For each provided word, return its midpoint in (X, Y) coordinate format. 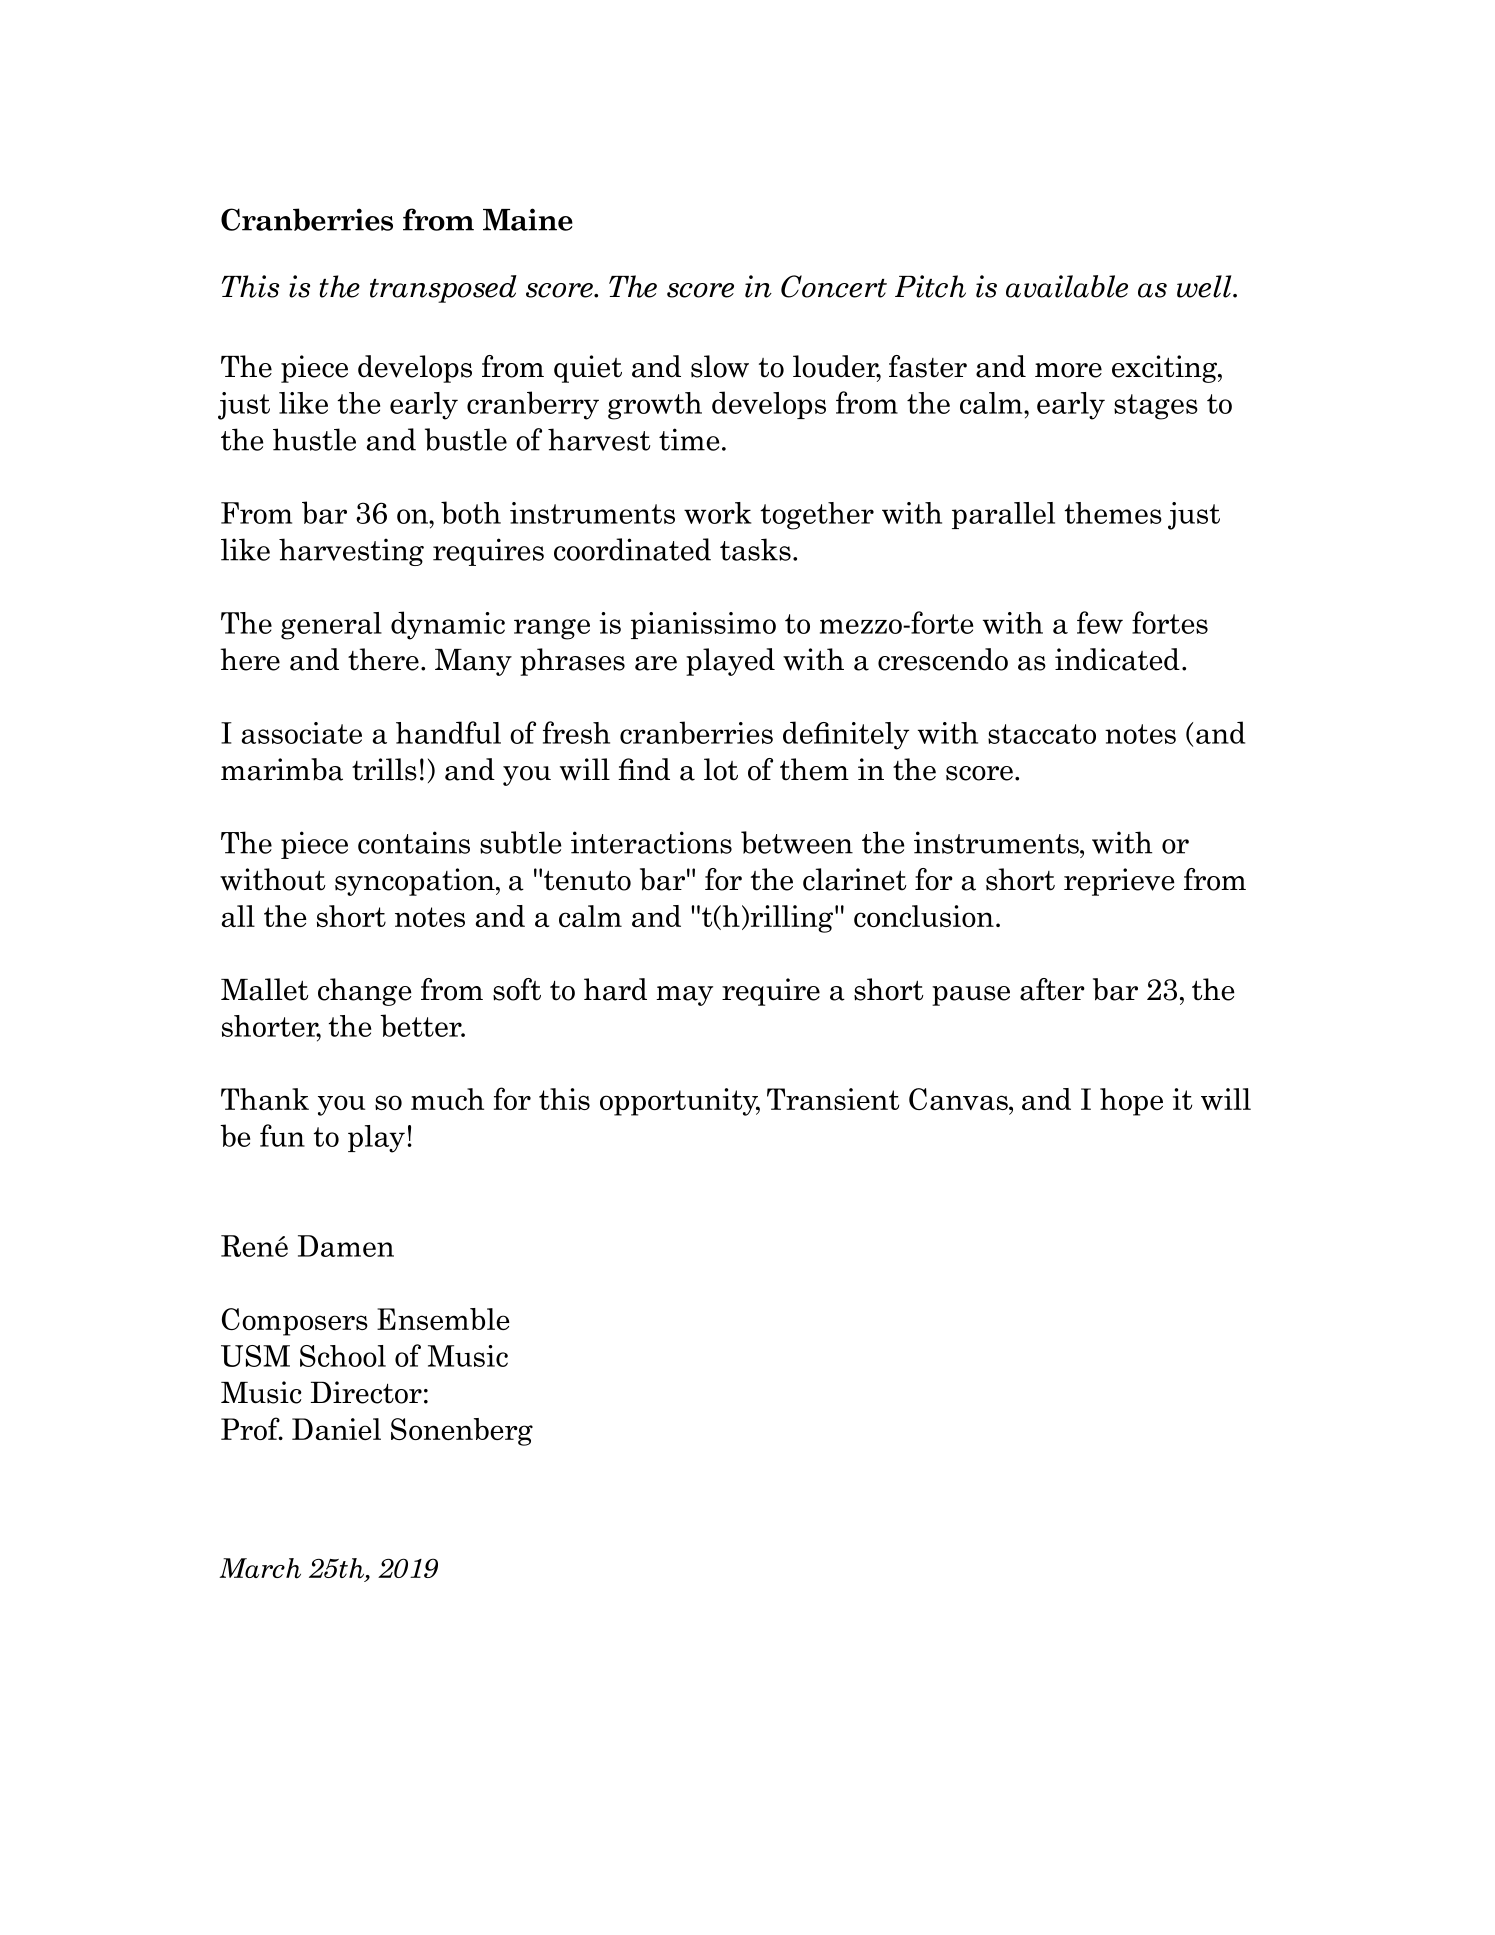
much (447, 1099)
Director (366, 1392)
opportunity (680, 1102)
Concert (834, 286)
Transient (833, 1099)
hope (1131, 1102)
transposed (443, 289)
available (1067, 286)
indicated (1117, 659)
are (656, 663)
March (260, 1568)
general (331, 626)
